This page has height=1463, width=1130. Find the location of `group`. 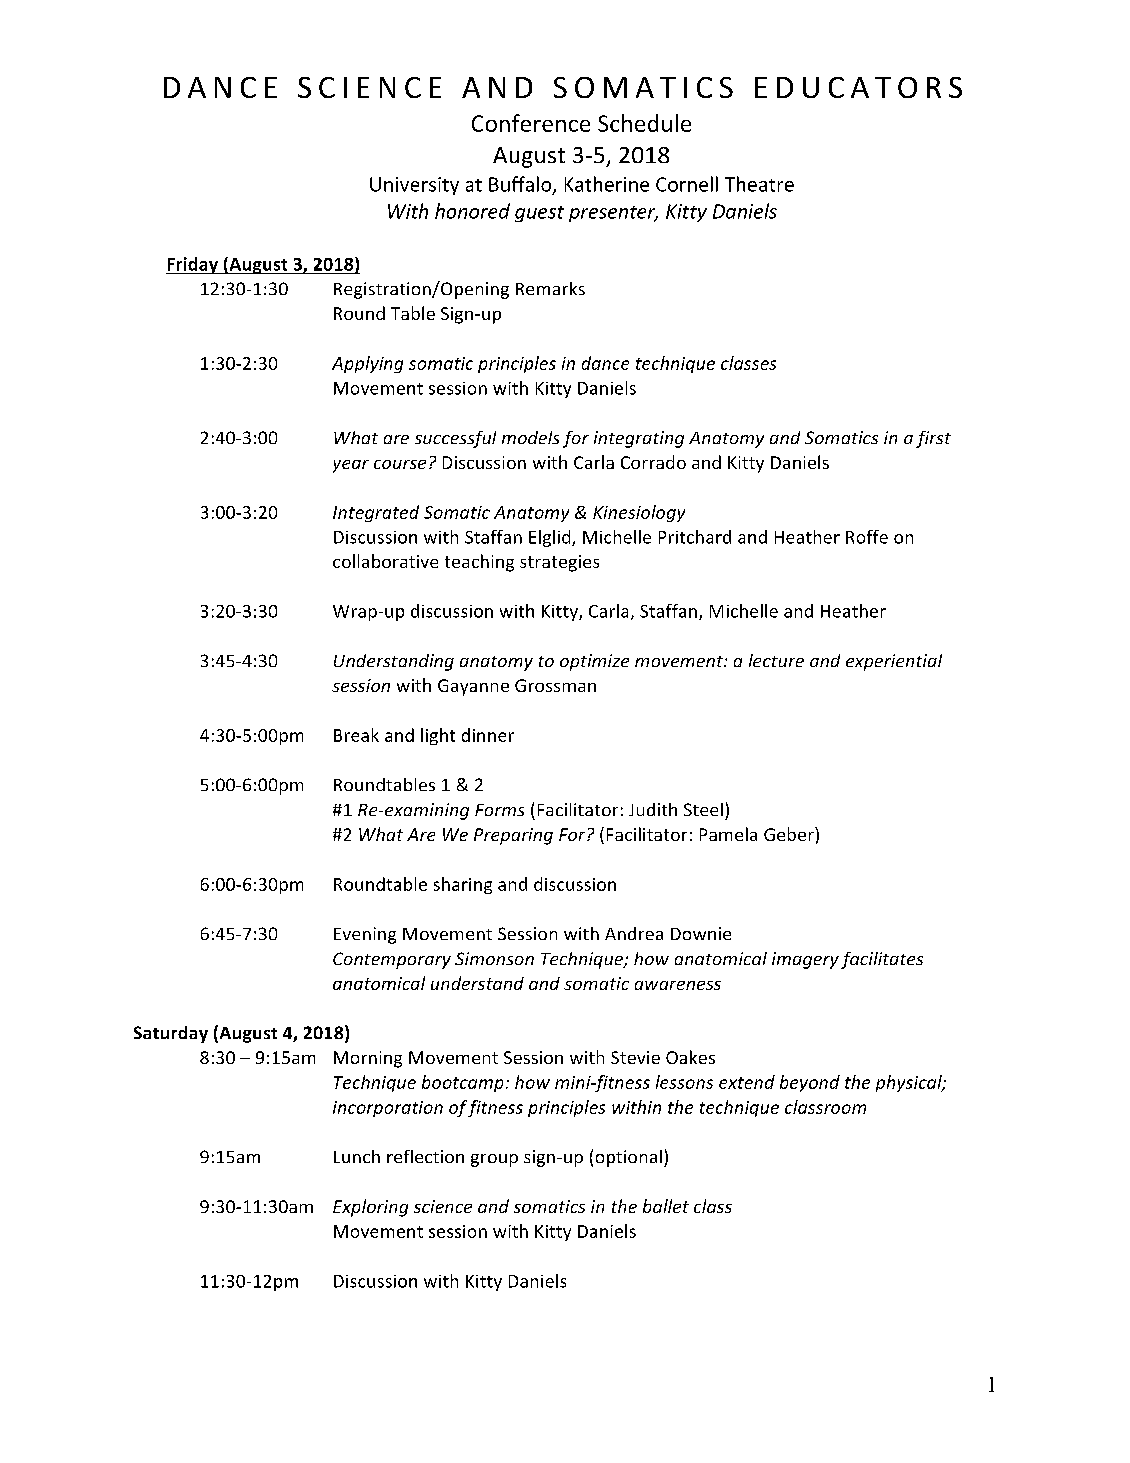

group is located at coordinates (494, 1160).
